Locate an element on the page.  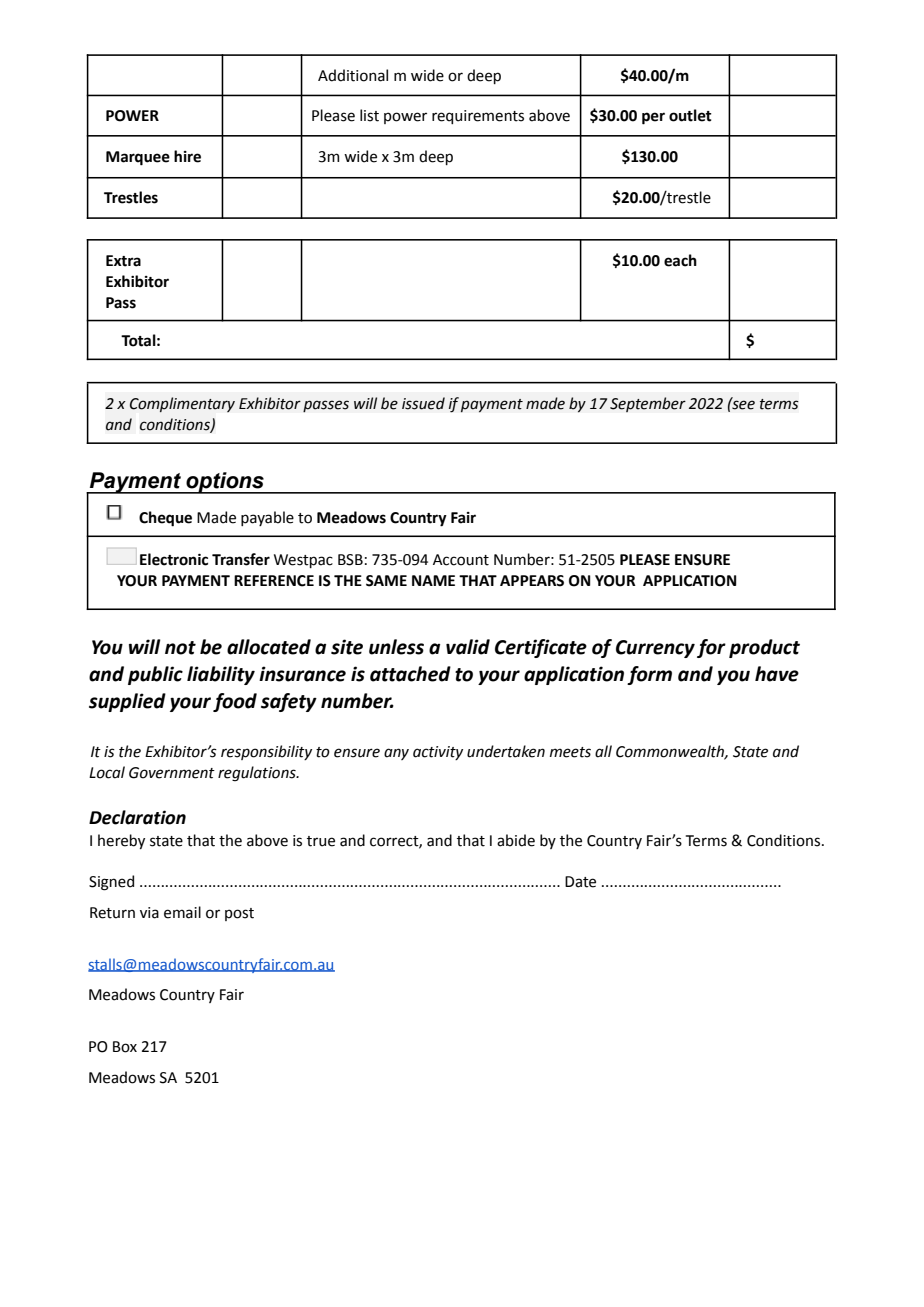
form is located at coordinates (649, 675).
